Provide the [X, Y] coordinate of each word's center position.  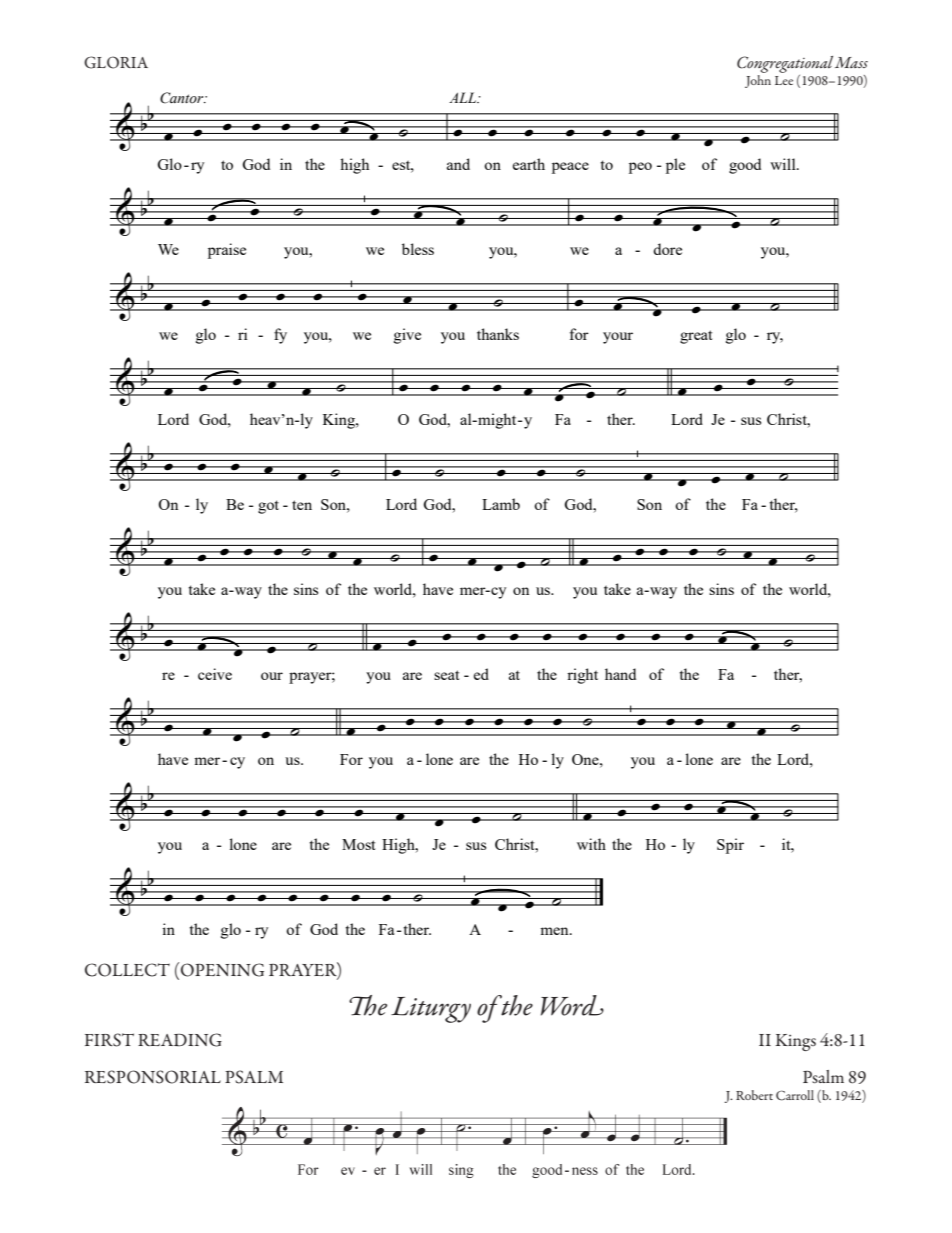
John [758, 81]
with [591, 844]
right [582, 676]
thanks [498, 334]
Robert [754, 1095]
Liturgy [431, 1010]
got [268, 507]
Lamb [501, 504]
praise [227, 251]
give [407, 336]
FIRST [109, 1040]
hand [620, 674]
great [696, 337]
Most [358, 844]
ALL [464, 97]
